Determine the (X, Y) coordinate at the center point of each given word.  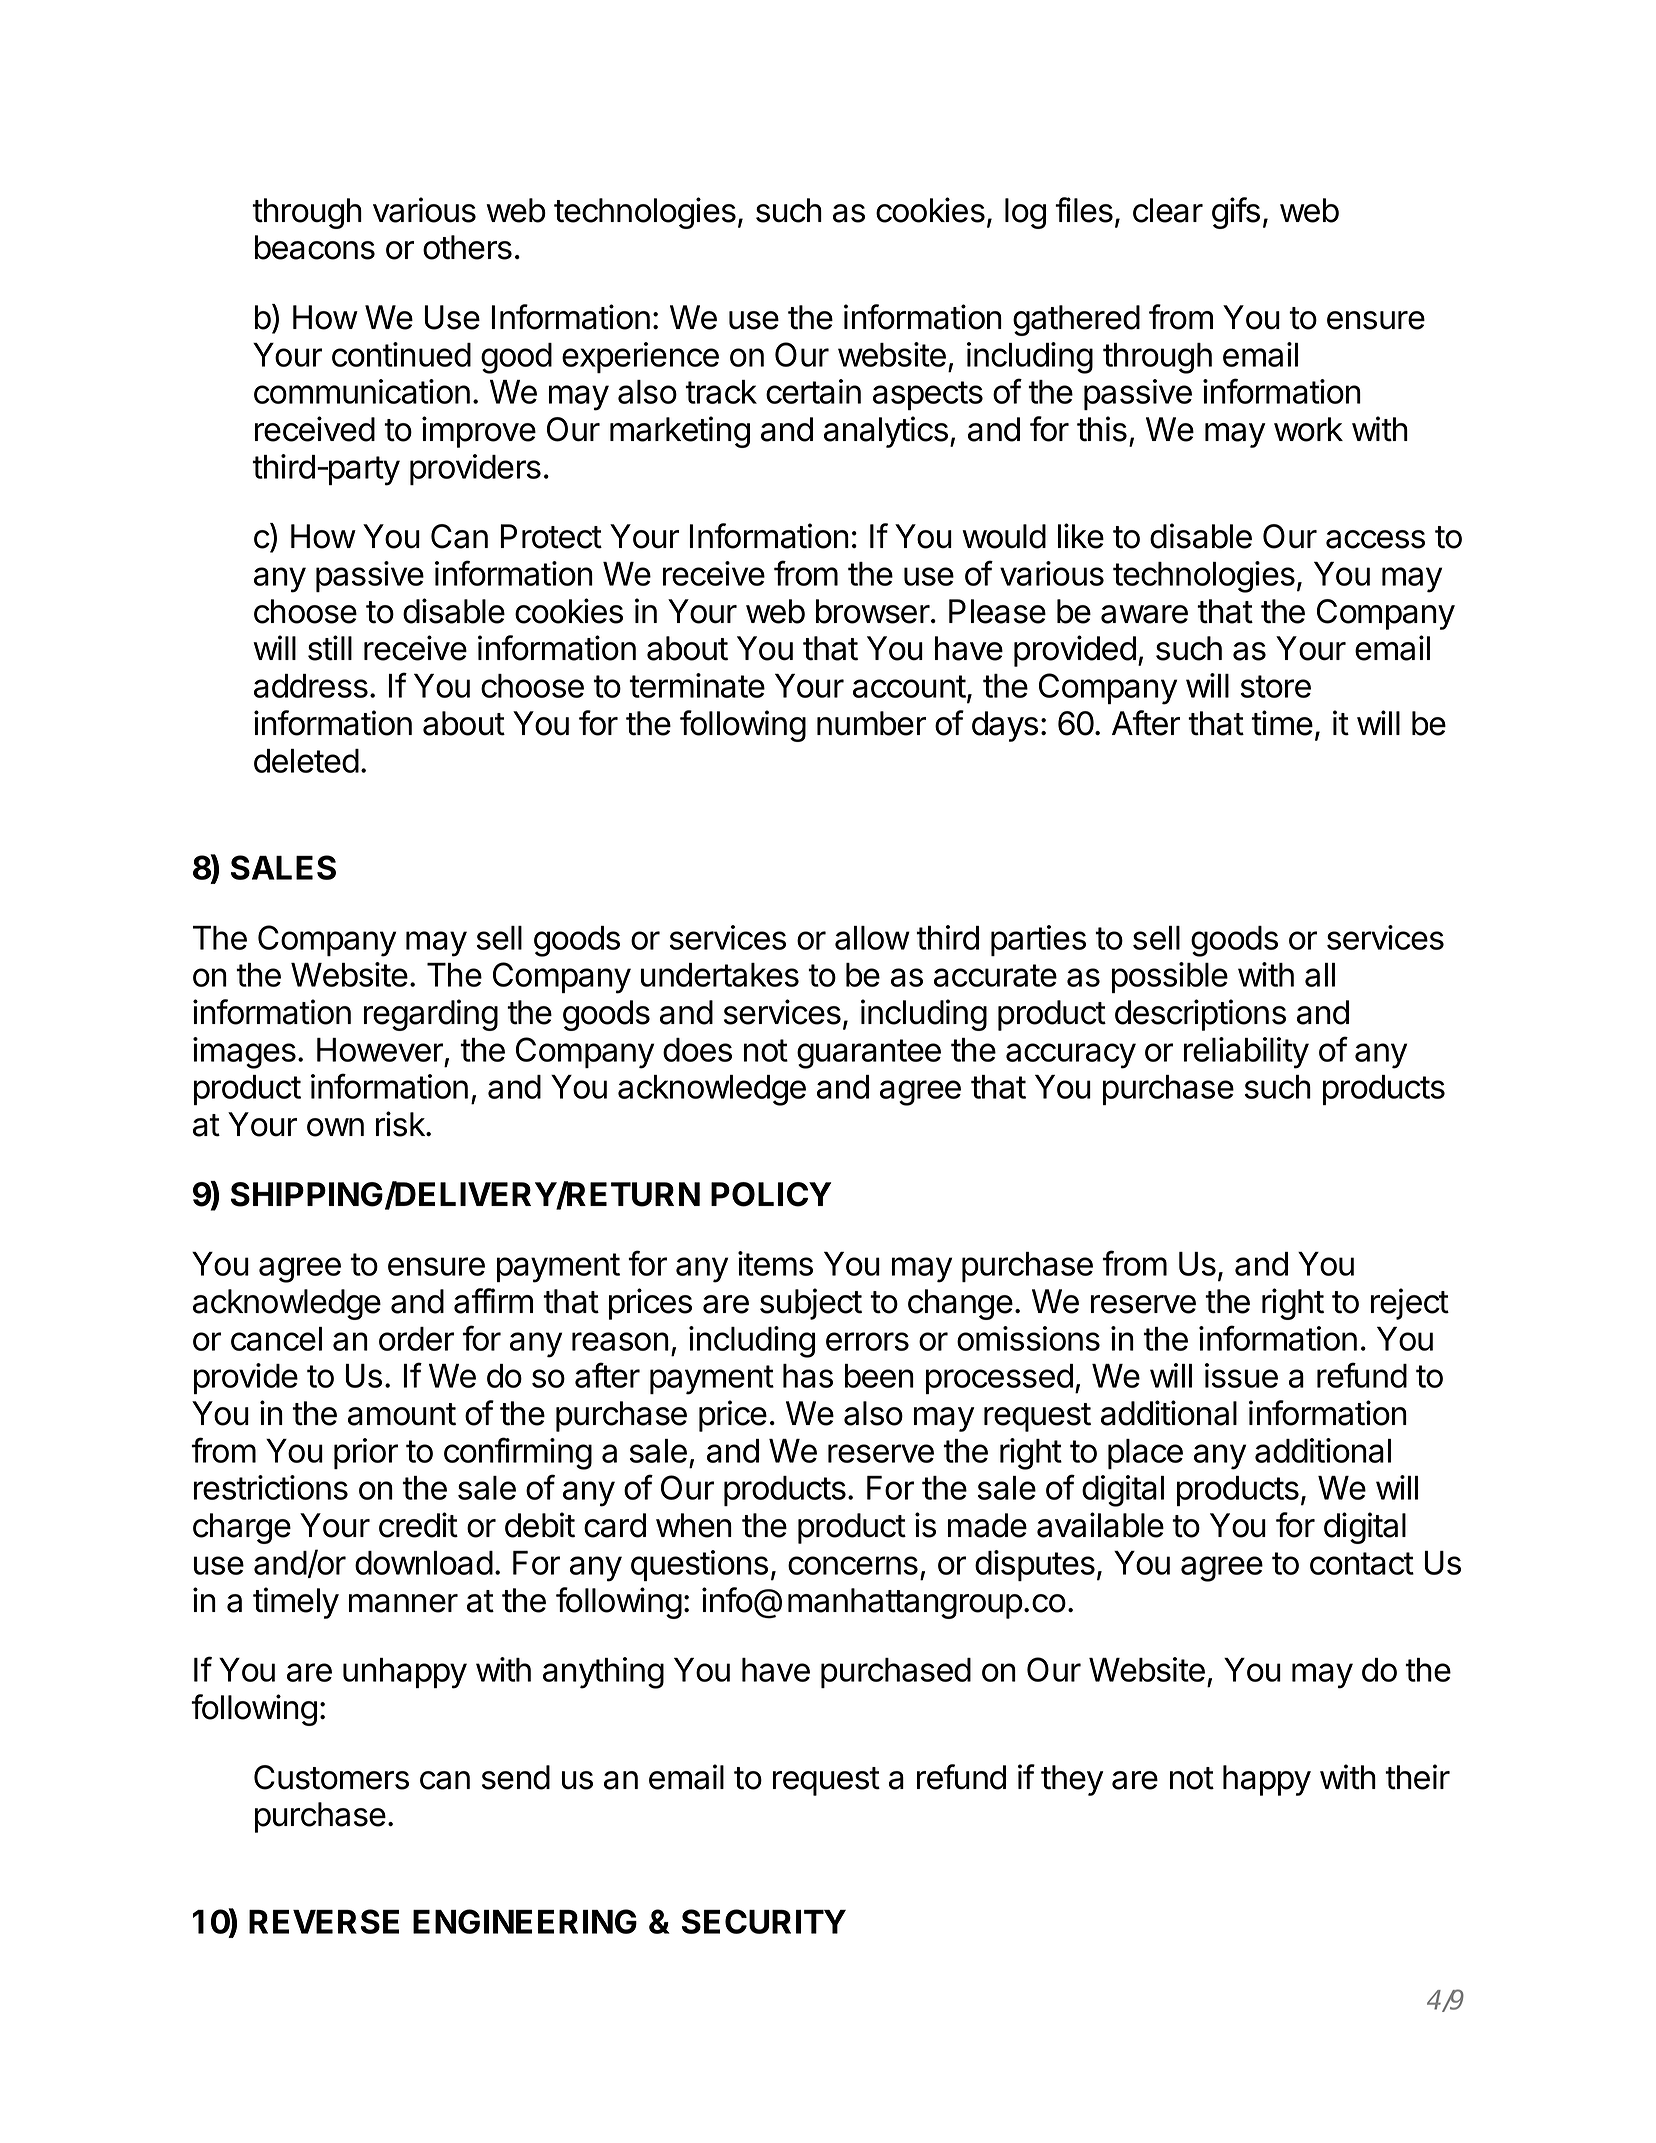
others (467, 247)
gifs (1236, 213)
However (380, 1050)
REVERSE (324, 1921)
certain (813, 391)
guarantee (869, 1054)
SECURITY (764, 1921)
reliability (1246, 1053)
